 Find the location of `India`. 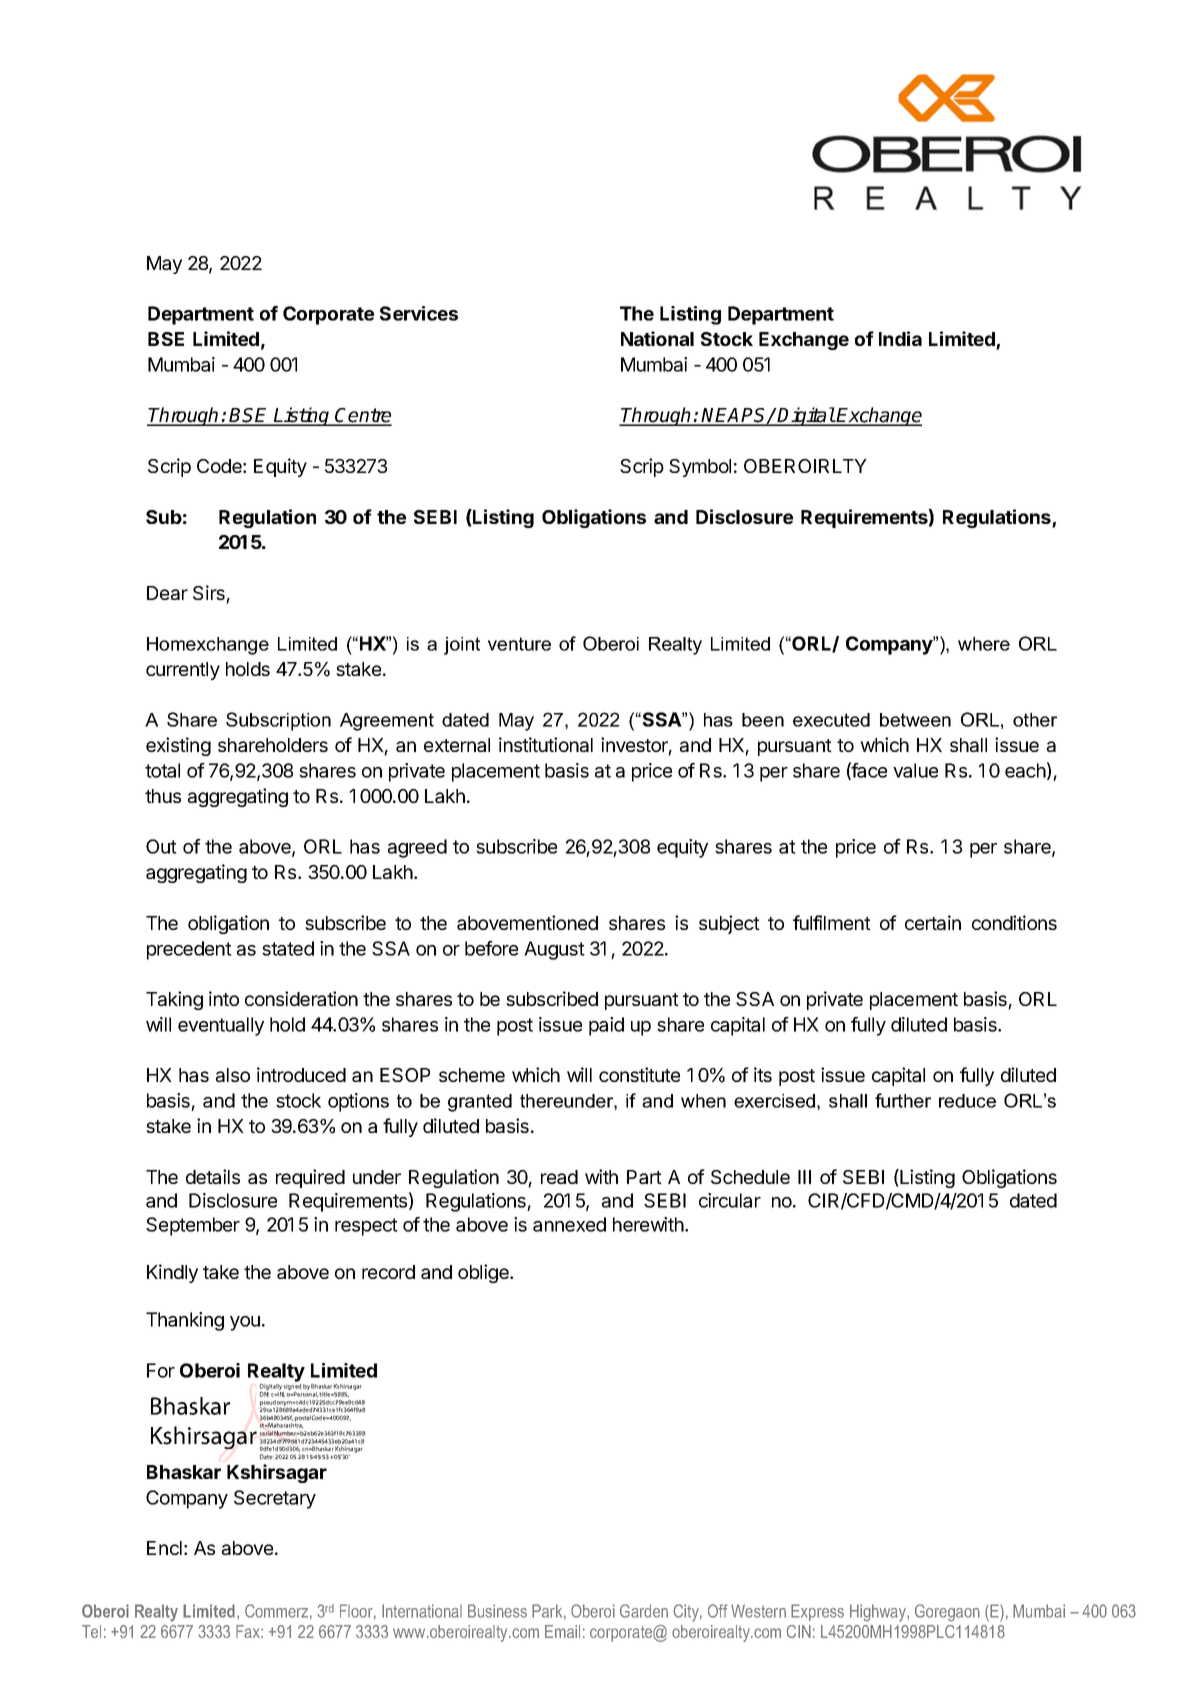

India is located at coordinates (900, 338).
